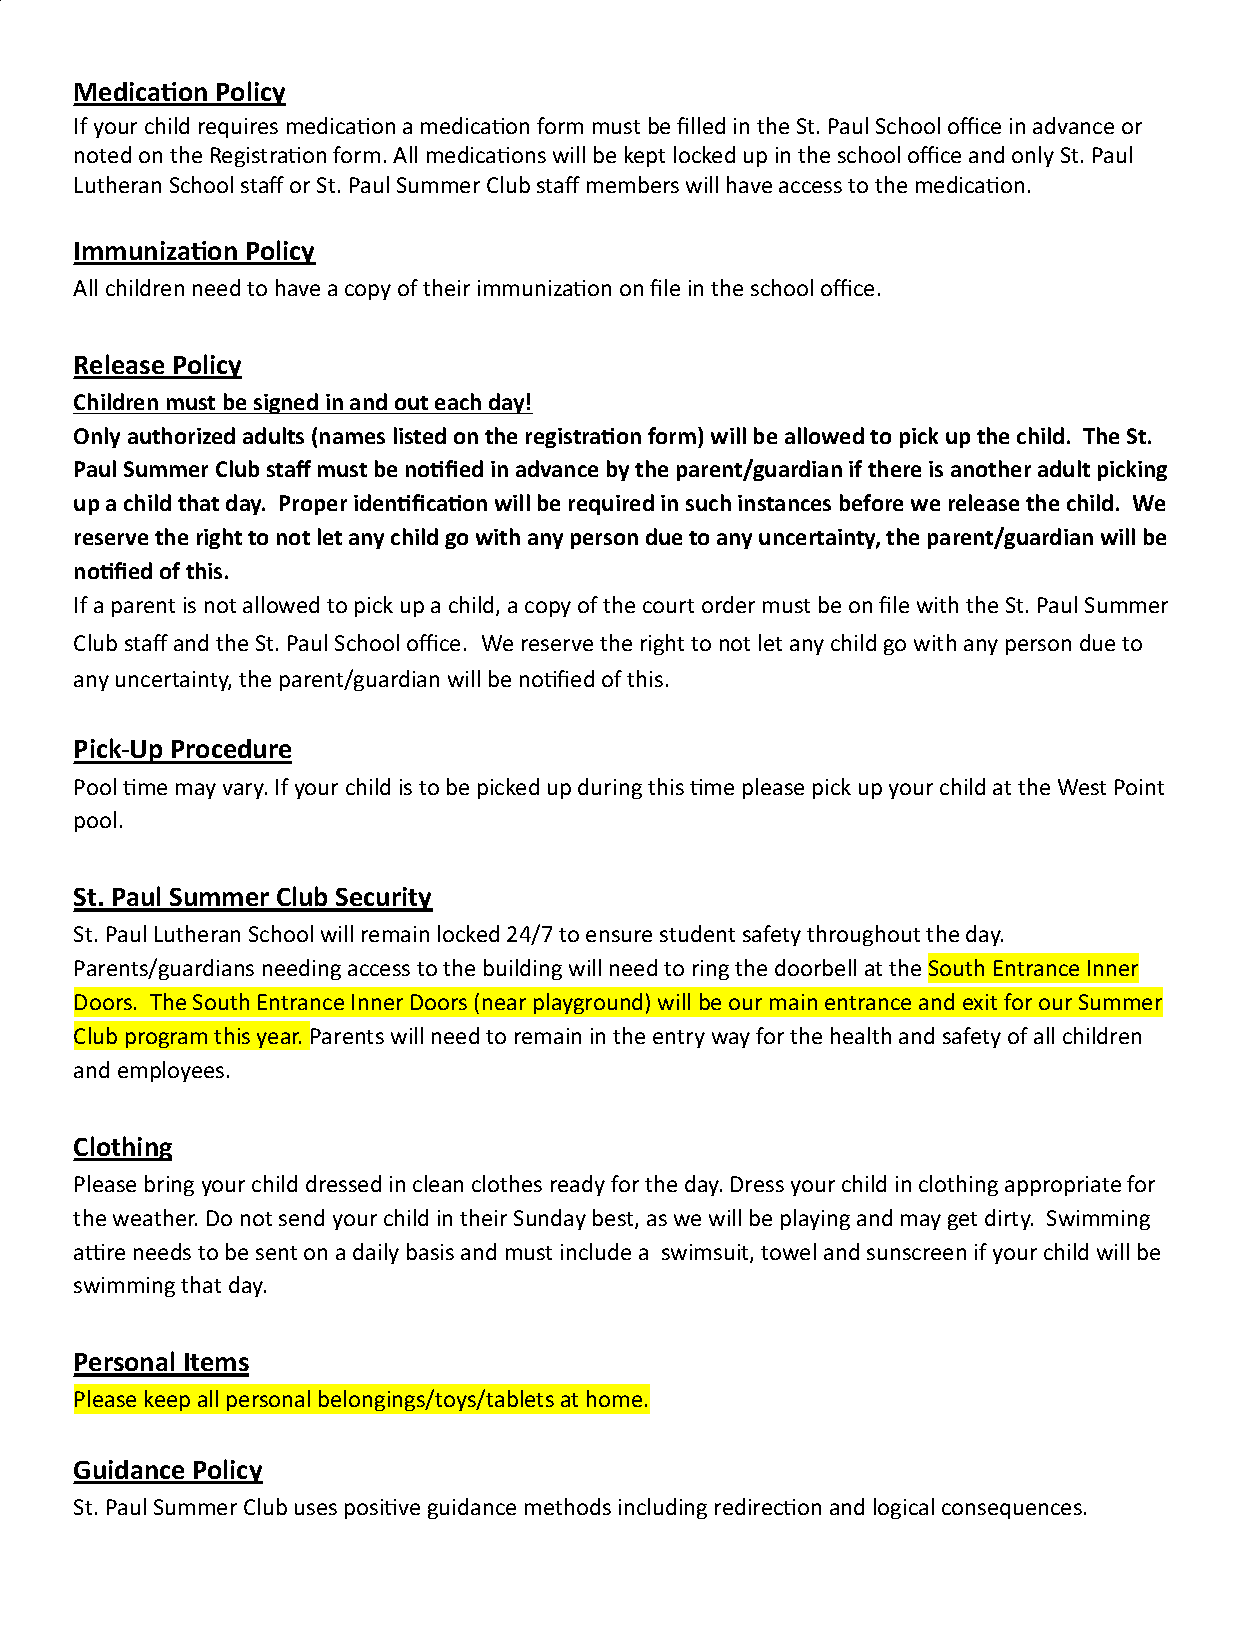 The height and width of the screenshot is (1626, 1256). I want to click on uses, so click(316, 1509).
